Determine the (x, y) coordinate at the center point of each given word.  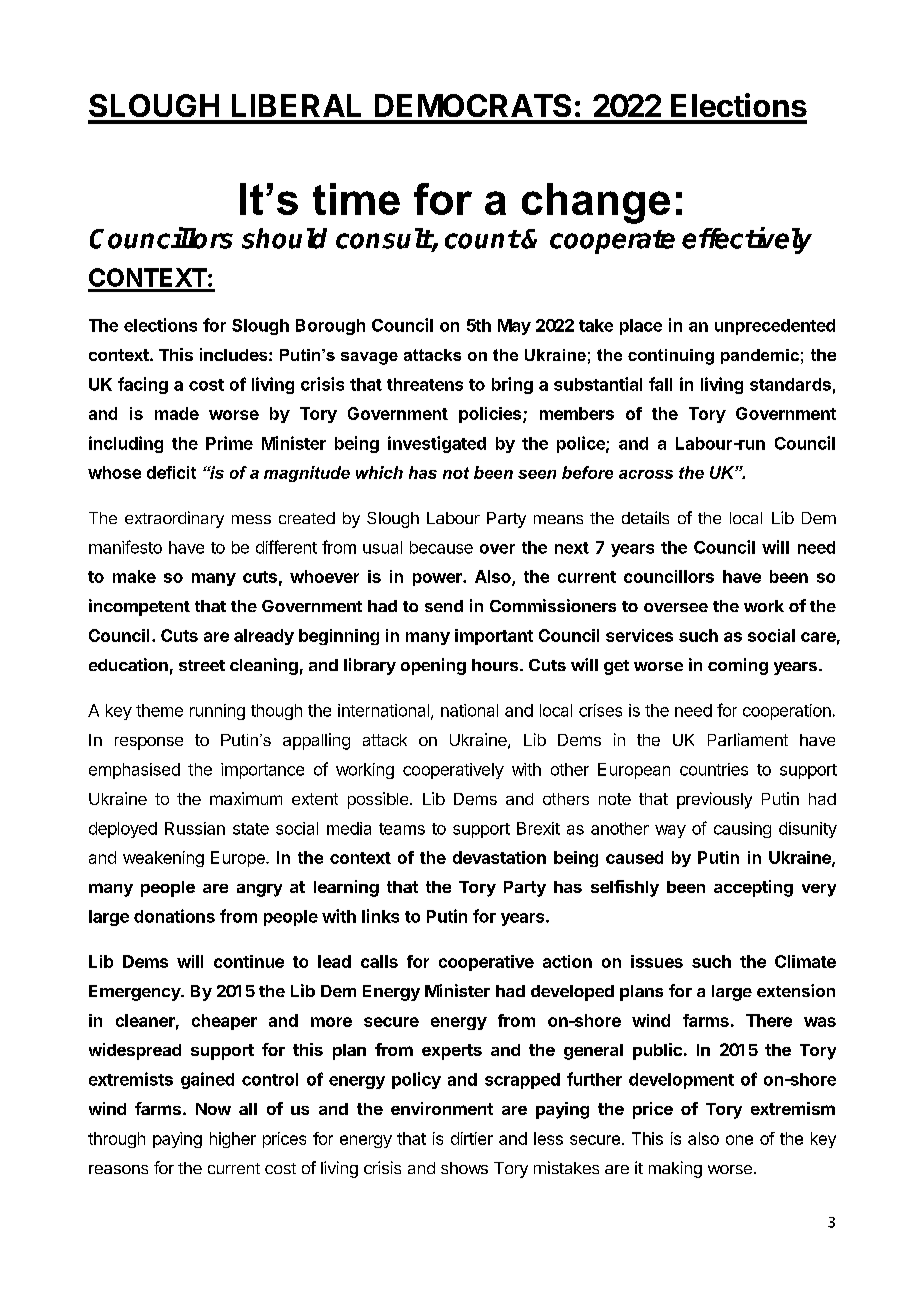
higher (233, 1140)
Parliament (748, 739)
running (217, 712)
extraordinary (174, 519)
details (645, 517)
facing (143, 385)
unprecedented (775, 327)
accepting (753, 888)
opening (433, 666)
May (514, 327)
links (380, 916)
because (441, 547)
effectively (747, 240)
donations (174, 916)
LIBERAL (296, 105)
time (356, 199)
